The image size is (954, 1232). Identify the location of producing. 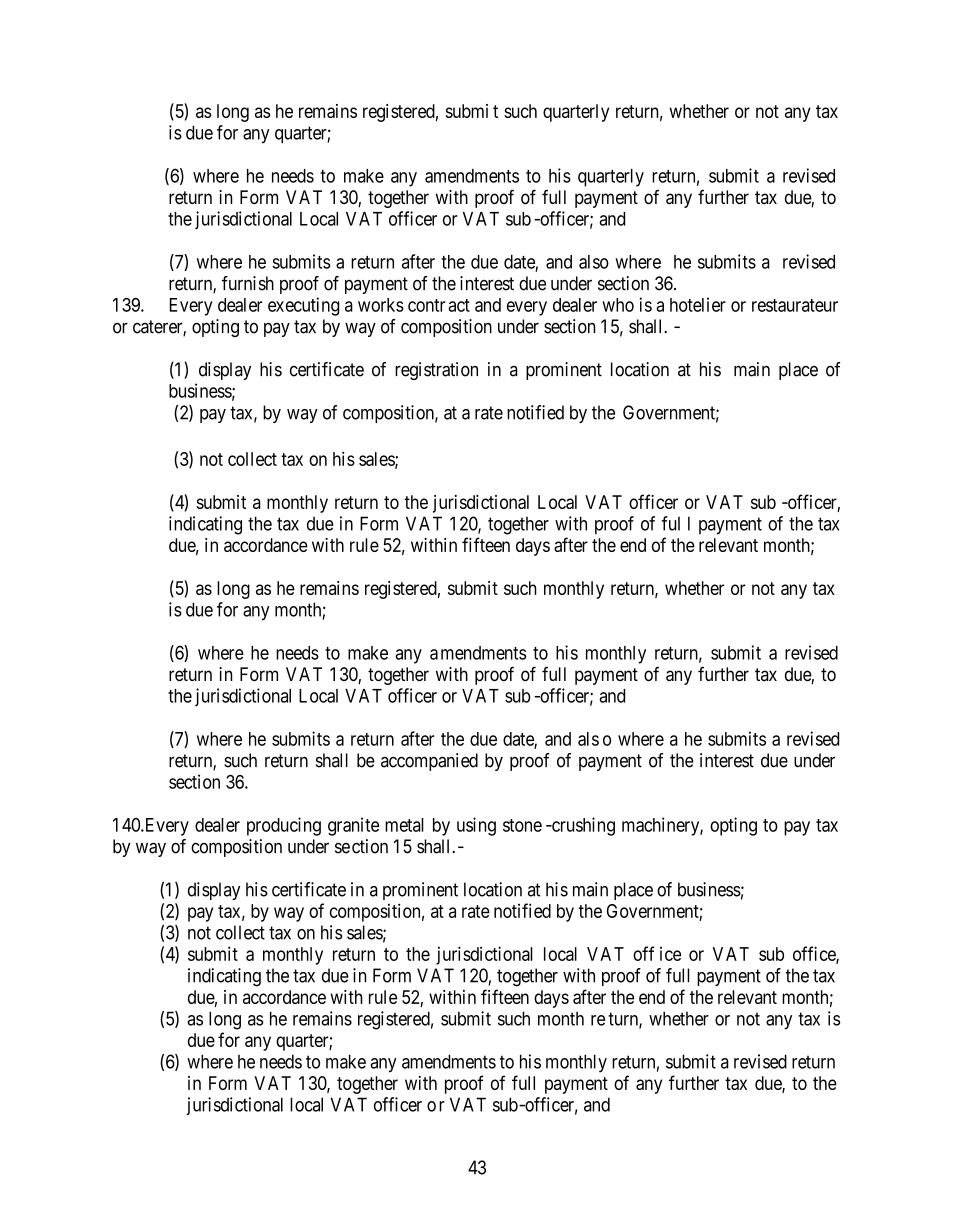
(284, 826).
